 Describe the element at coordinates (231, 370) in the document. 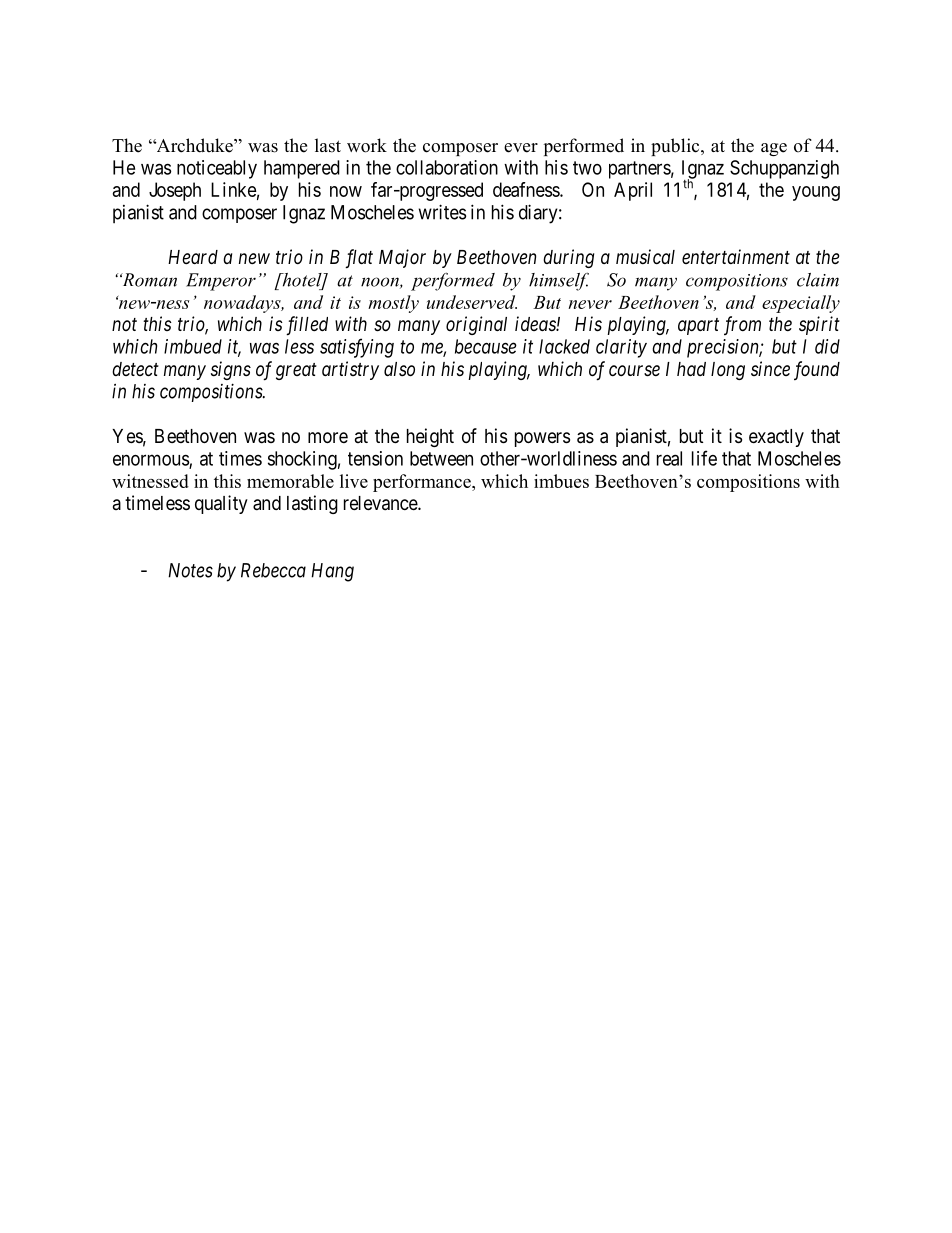

I see `signs` at that location.
